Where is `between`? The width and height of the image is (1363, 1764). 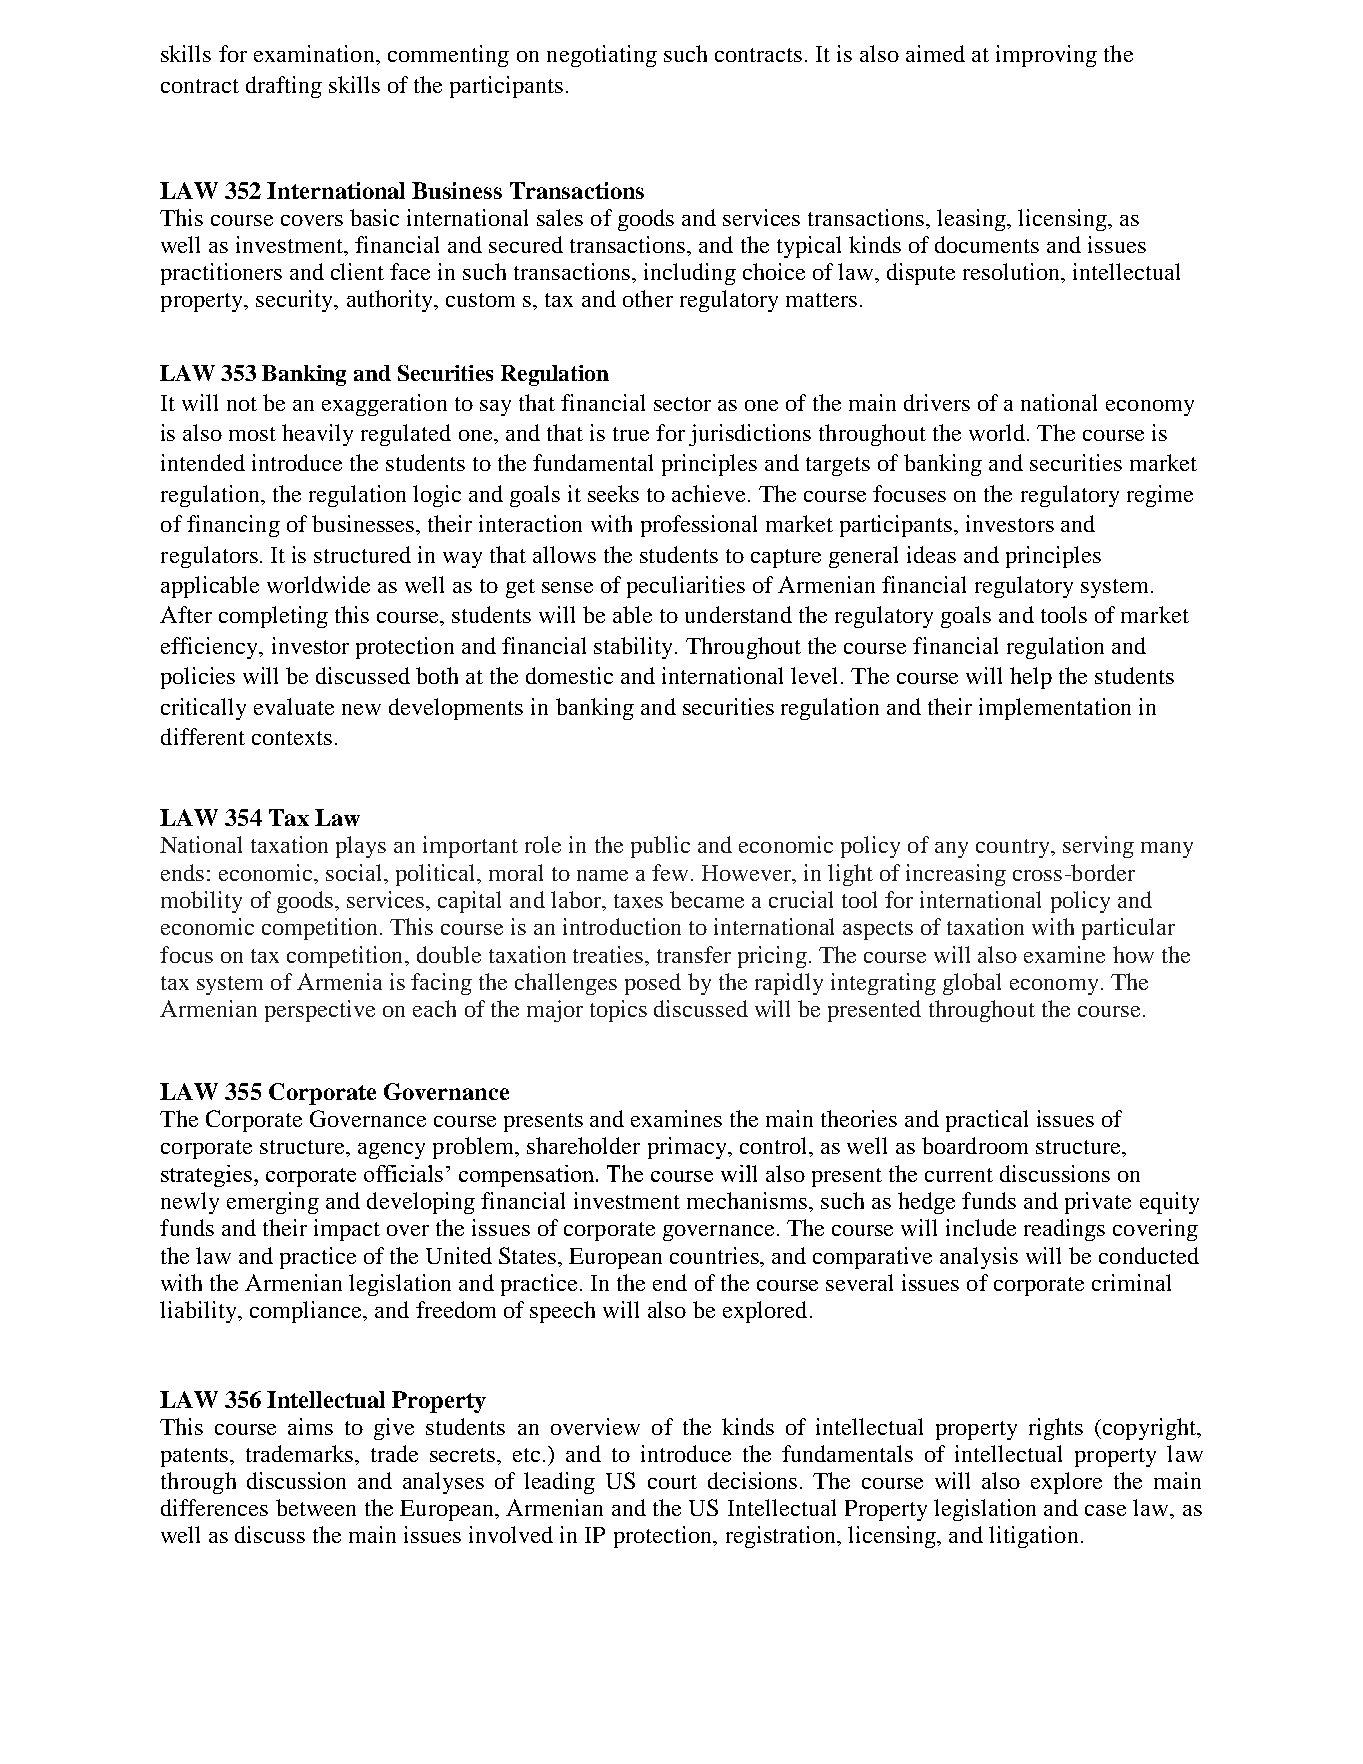 between is located at coordinates (316, 1507).
